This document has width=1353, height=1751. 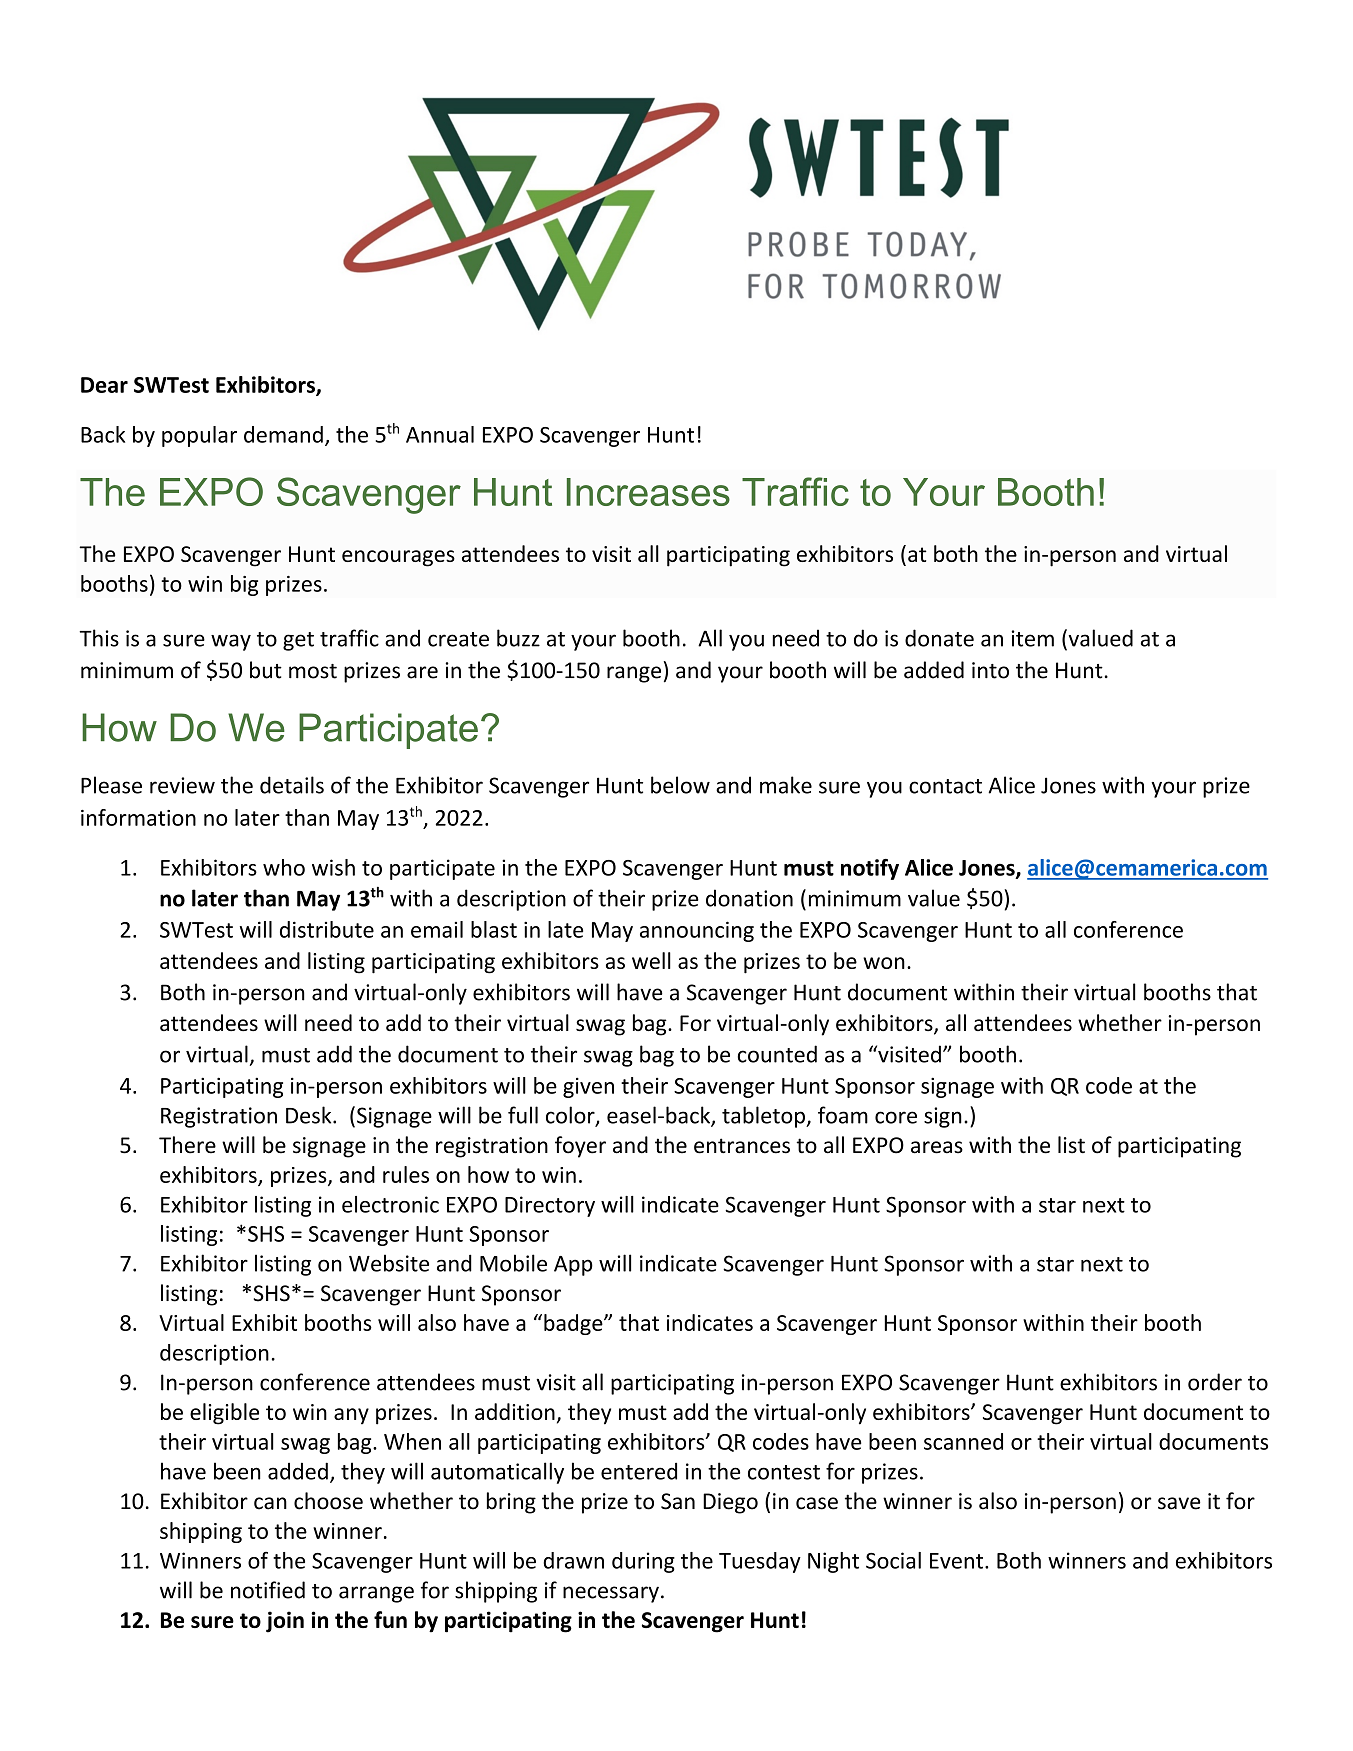 What do you see at coordinates (268, 1590) in the document?
I see `notified` at bounding box center [268, 1590].
